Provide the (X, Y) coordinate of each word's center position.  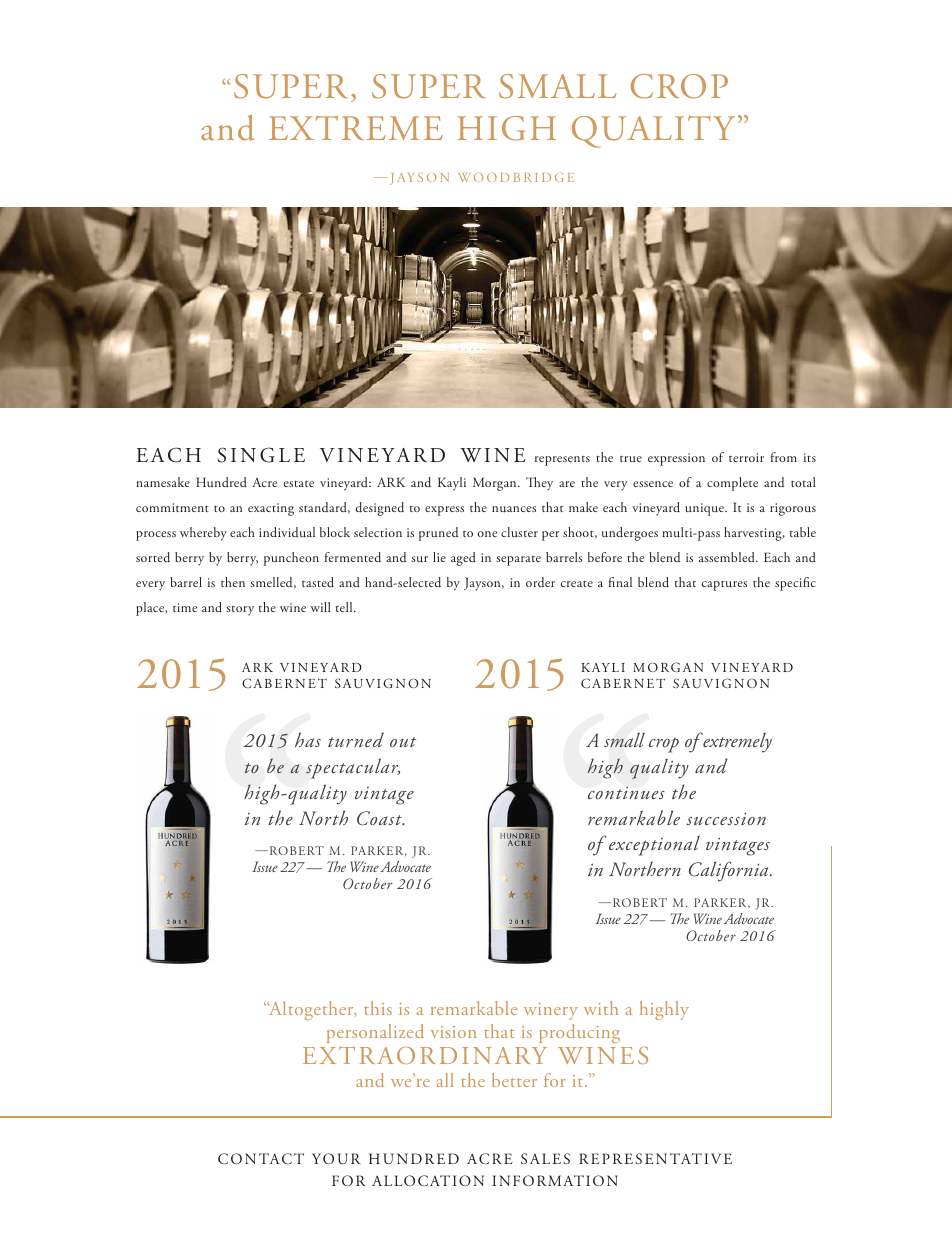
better (514, 1080)
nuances (514, 509)
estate (298, 484)
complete (732, 484)
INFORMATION (555, 1180)
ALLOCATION (428, 1181)
